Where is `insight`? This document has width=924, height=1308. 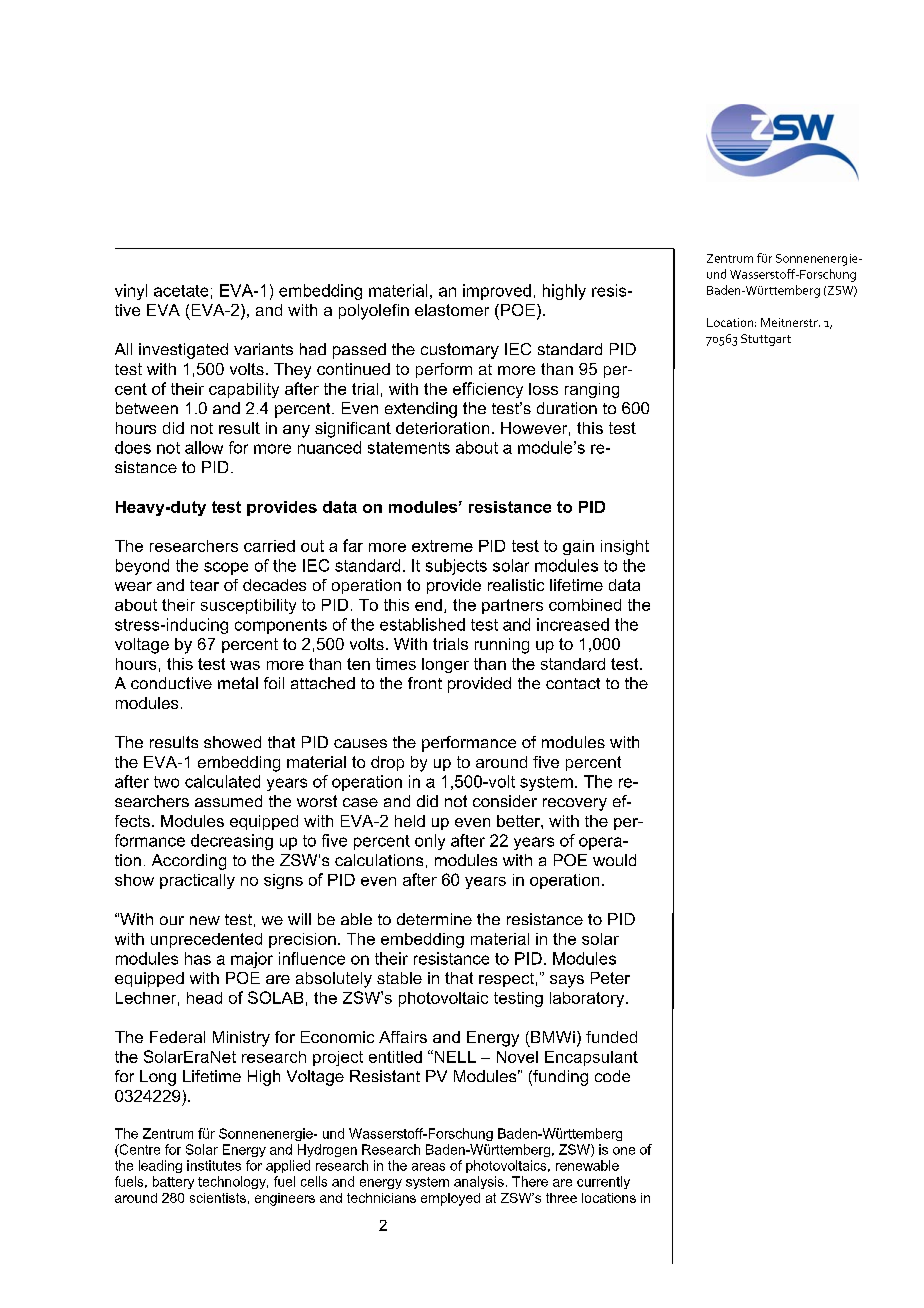 insight is located at coordinates (625, 547).
